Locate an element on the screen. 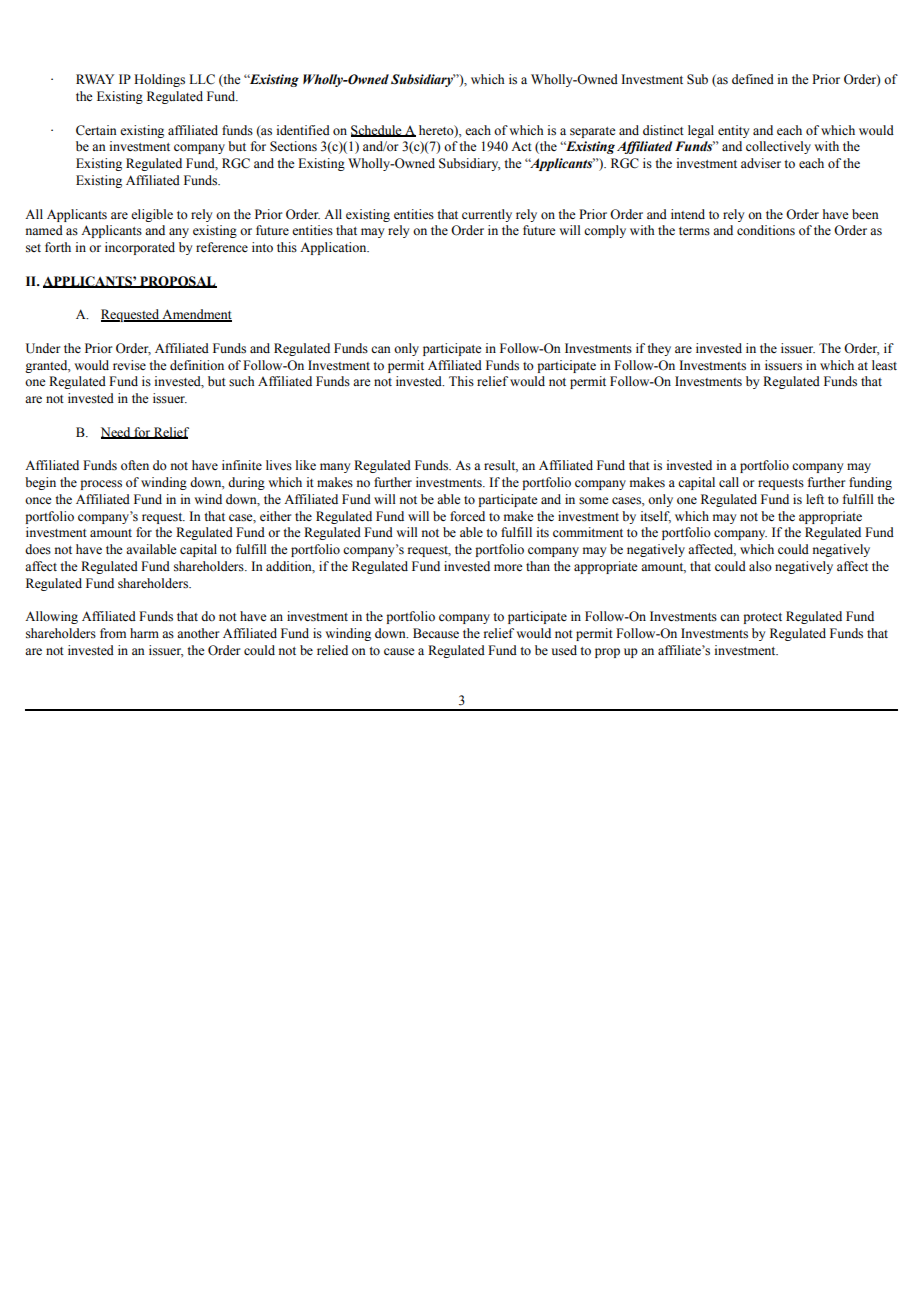 This screenshot has width=924, height=1308. Holdings is located at coordinates (159, 80).
